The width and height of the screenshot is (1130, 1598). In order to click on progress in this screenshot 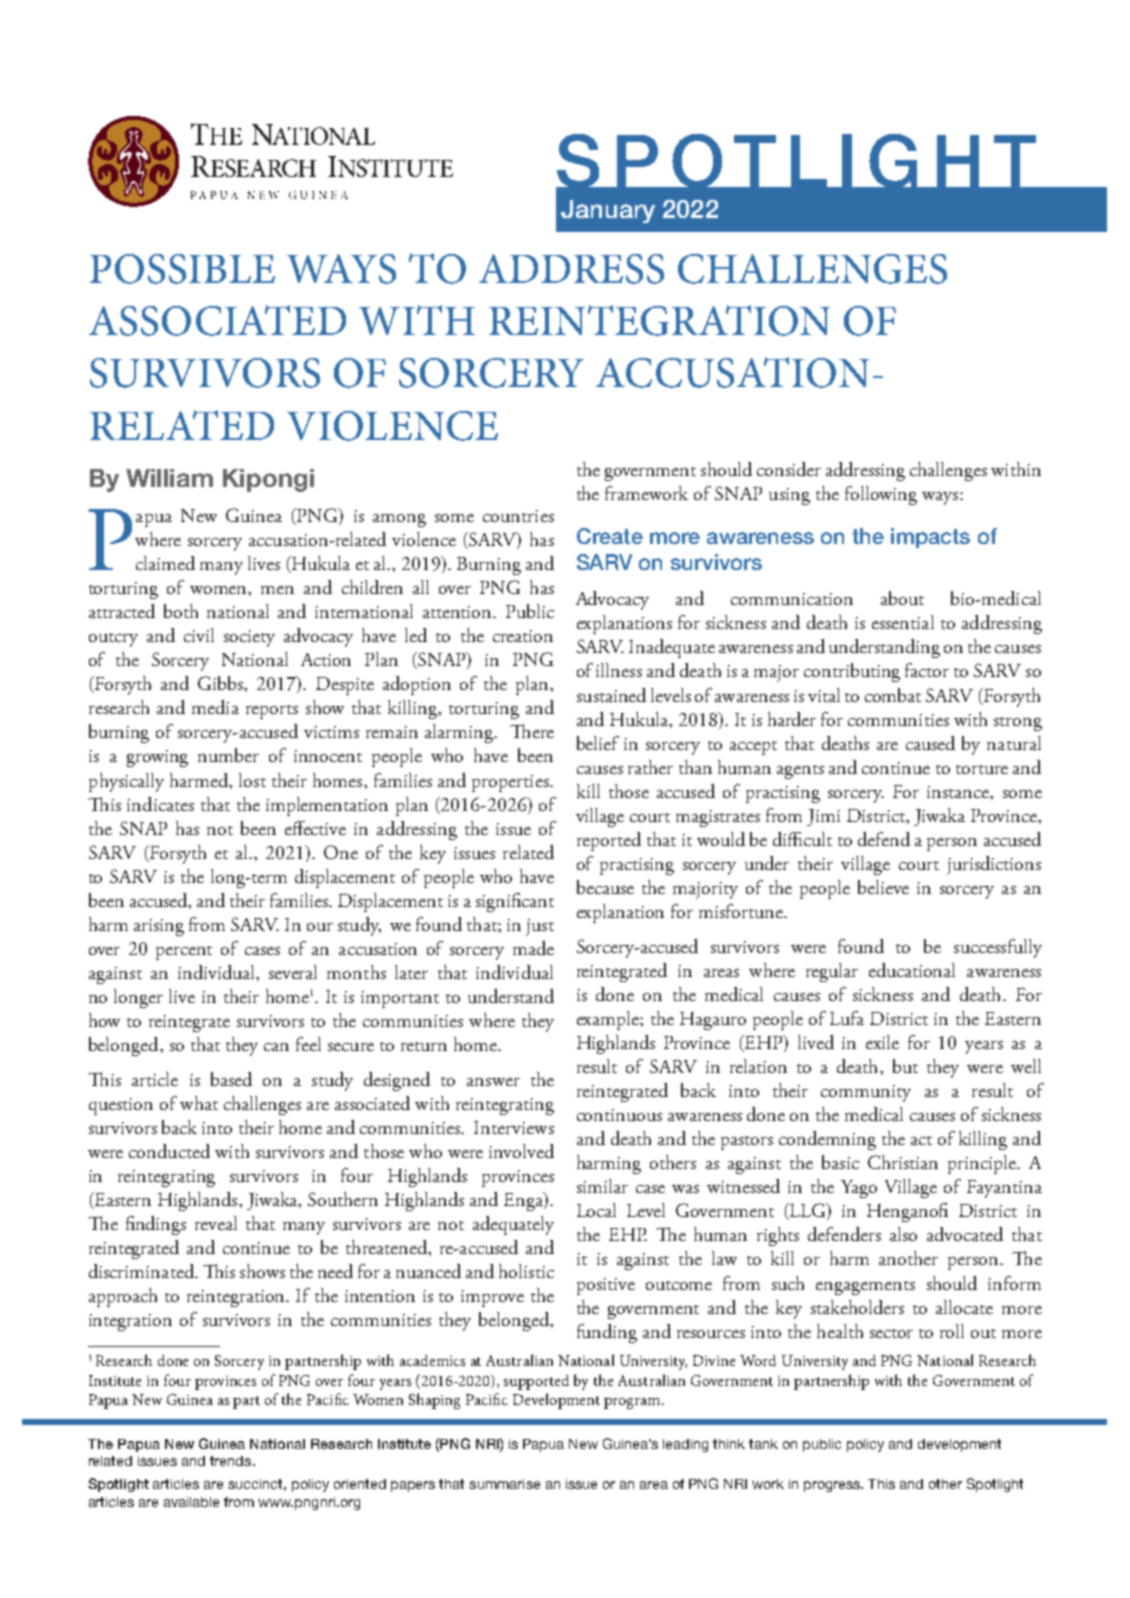, I will do `click(833, 1486)`.
